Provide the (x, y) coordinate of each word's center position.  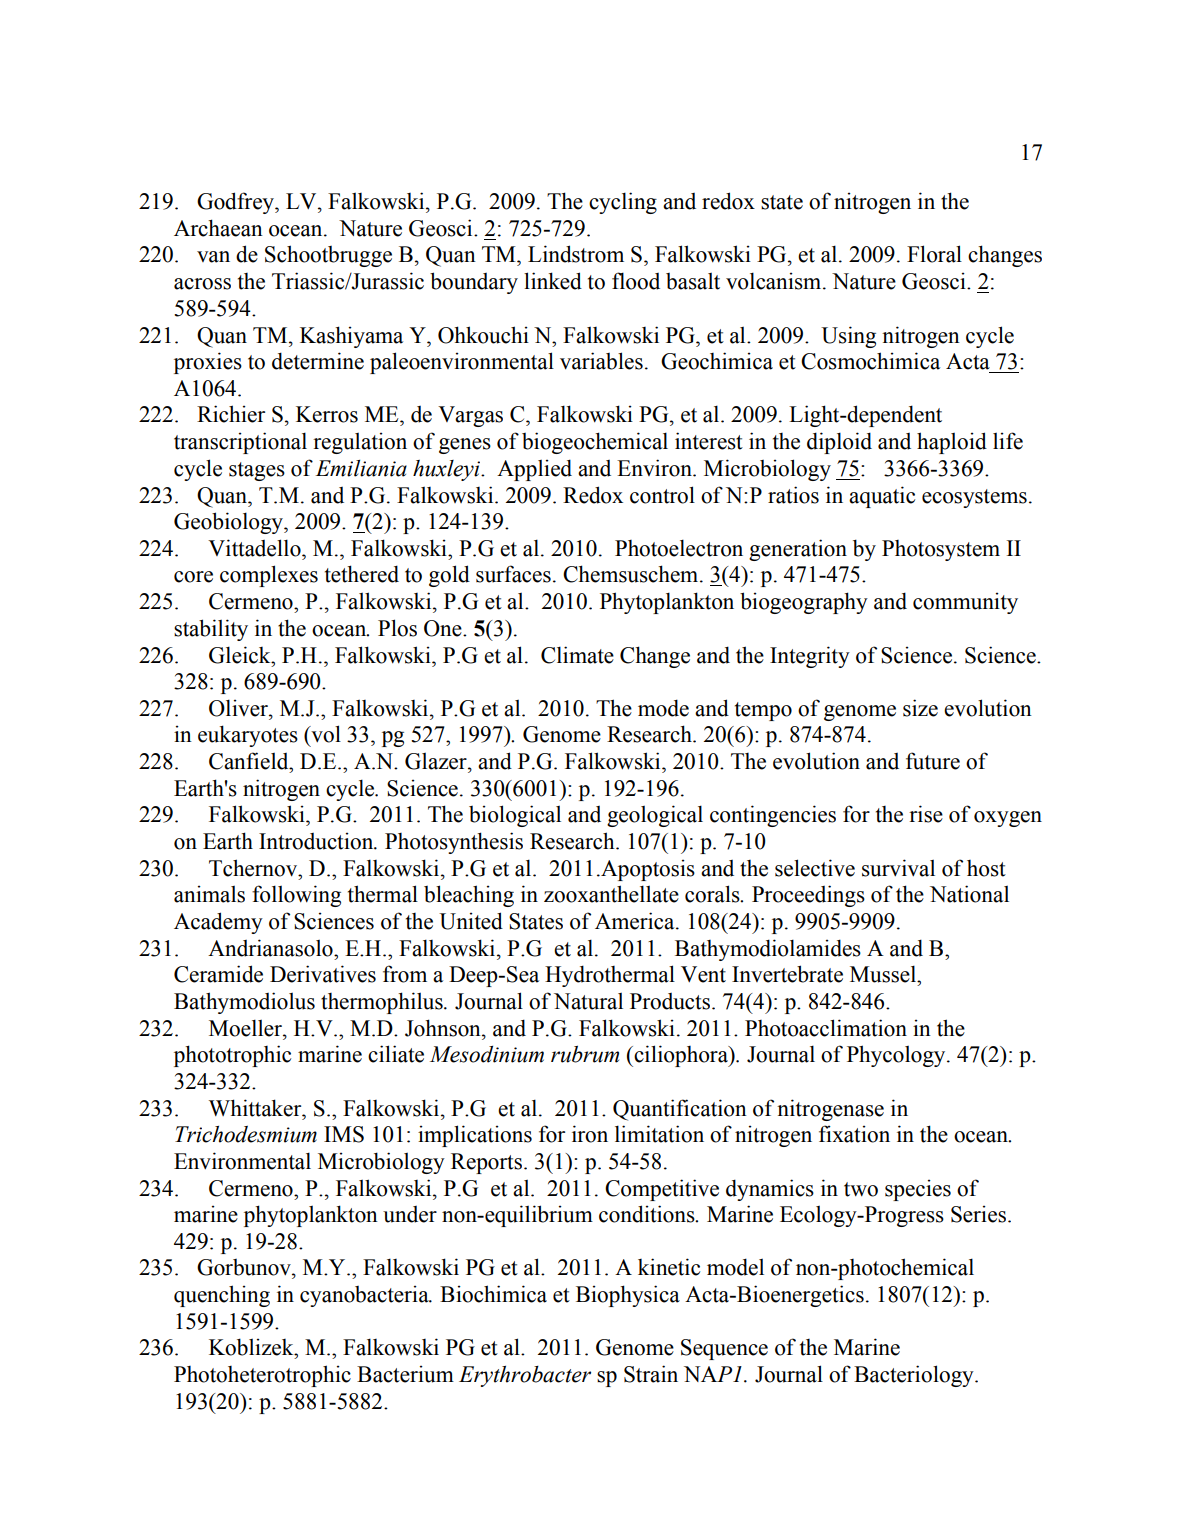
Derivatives (323, 974)
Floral (934, 254)
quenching (222, 1296)
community (965, 603)
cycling (623, 203)
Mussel (884, 974)
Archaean (218, 228)
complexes (269, 576)
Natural (588, 1001)
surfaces (513, 574)
